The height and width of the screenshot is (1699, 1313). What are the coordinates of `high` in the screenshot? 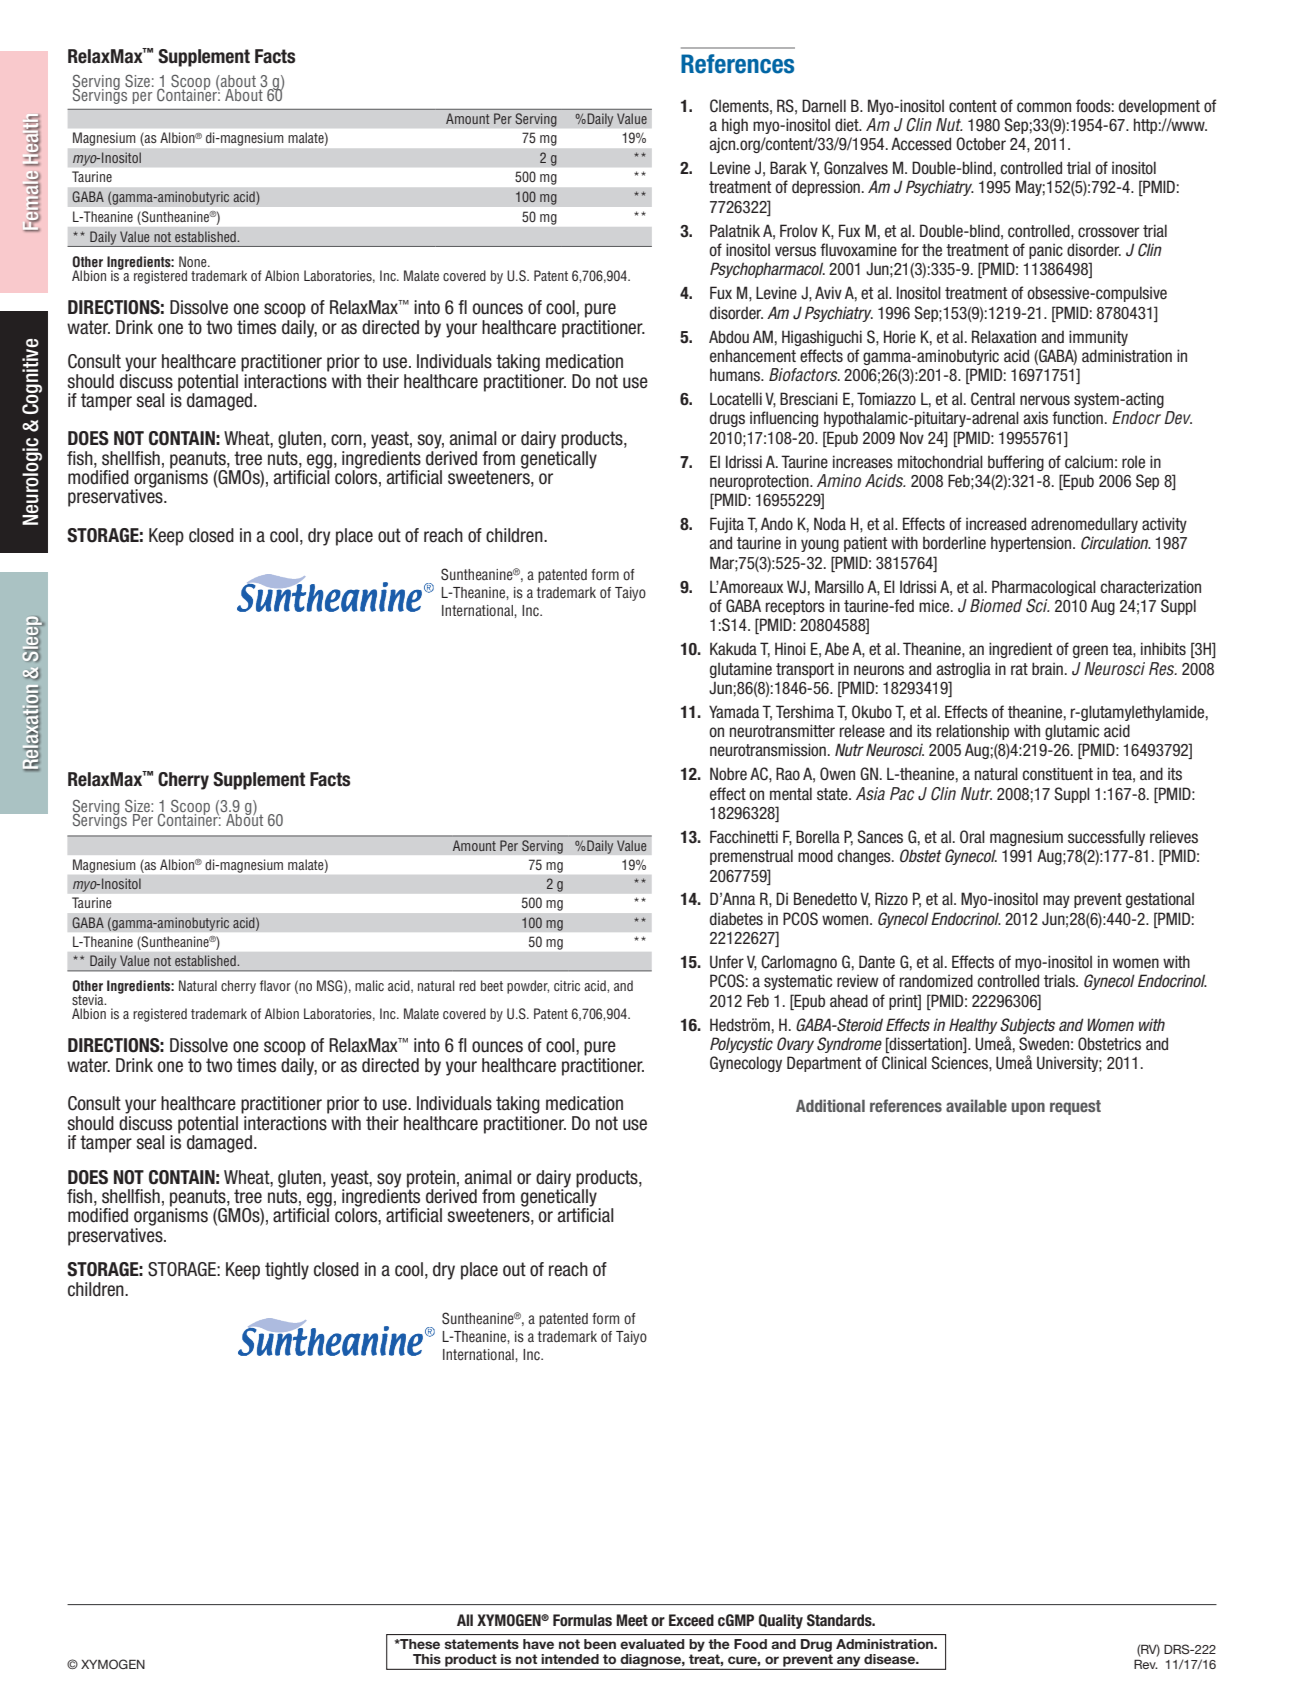 It's located at (735, 126).
